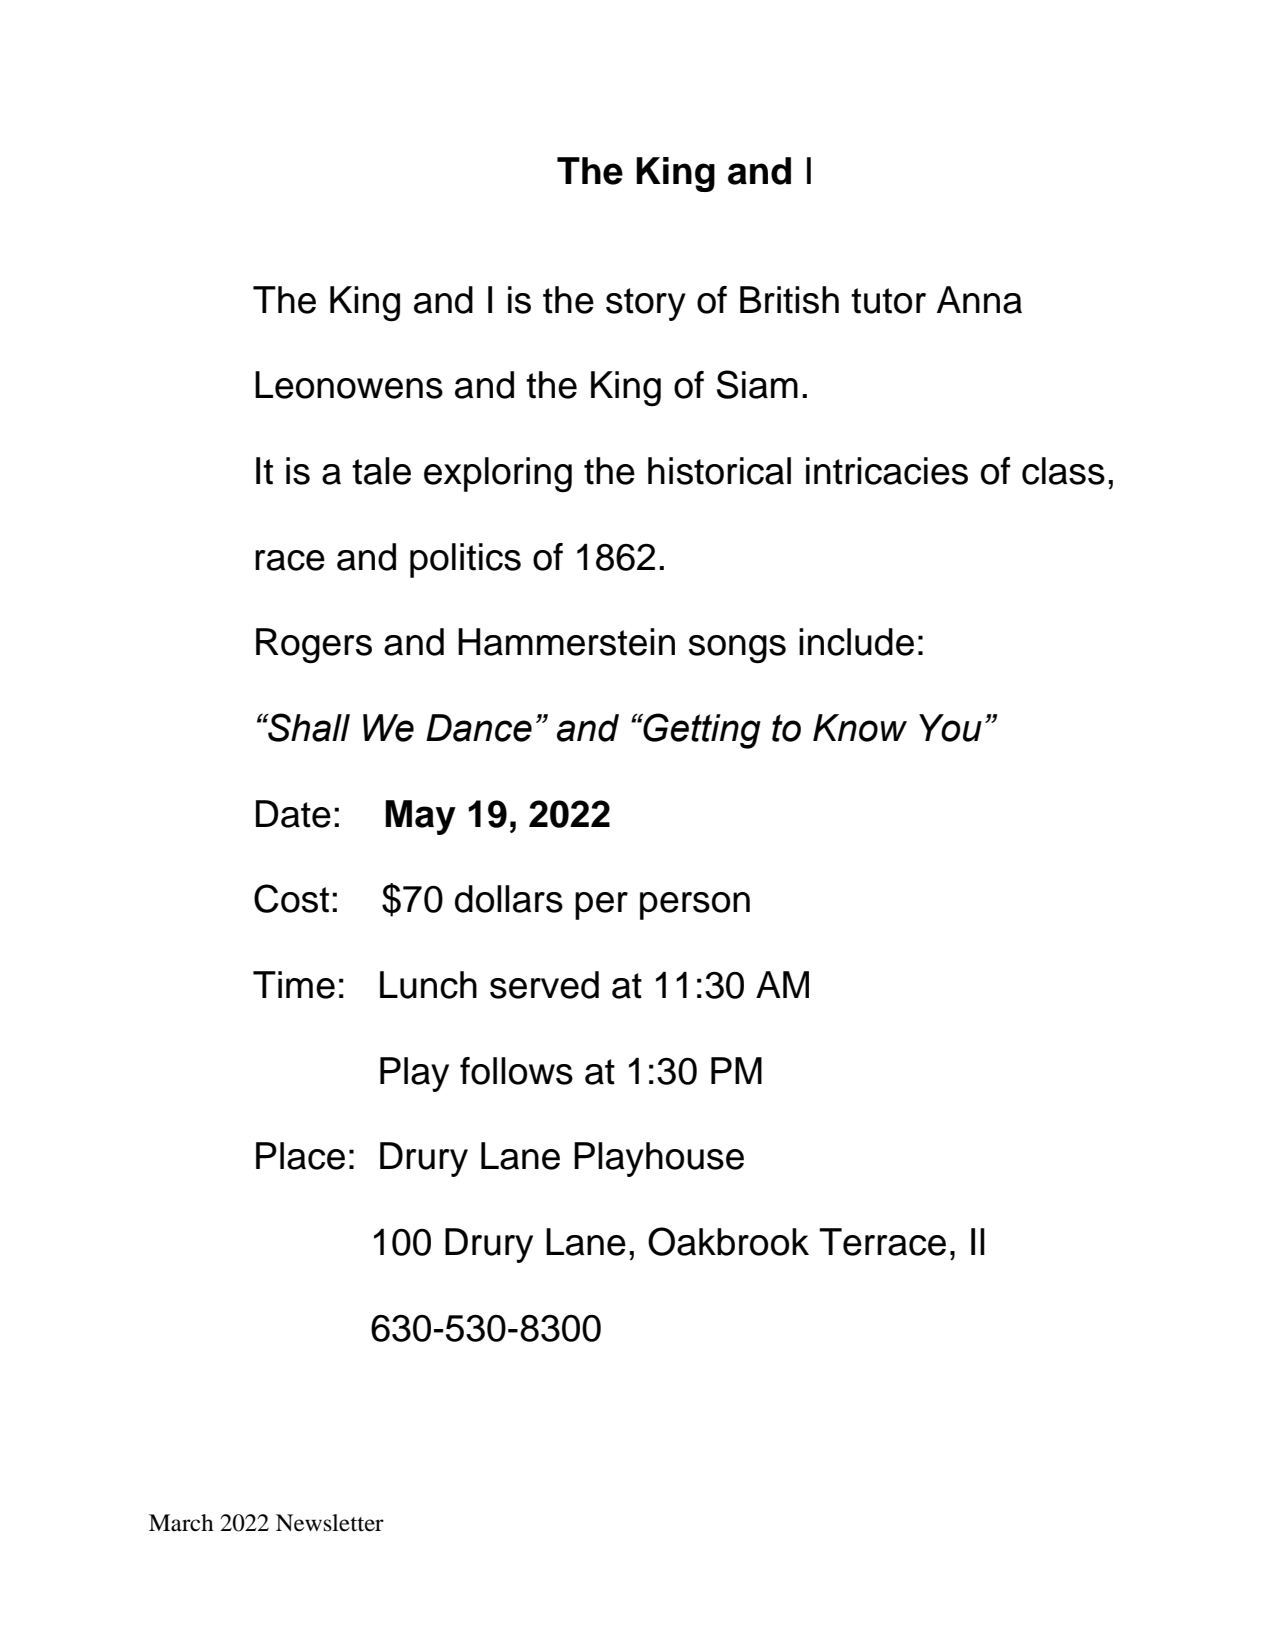 The height and width of the image is (1639, 1266). I want to click on Place, so click(300, 1156).
